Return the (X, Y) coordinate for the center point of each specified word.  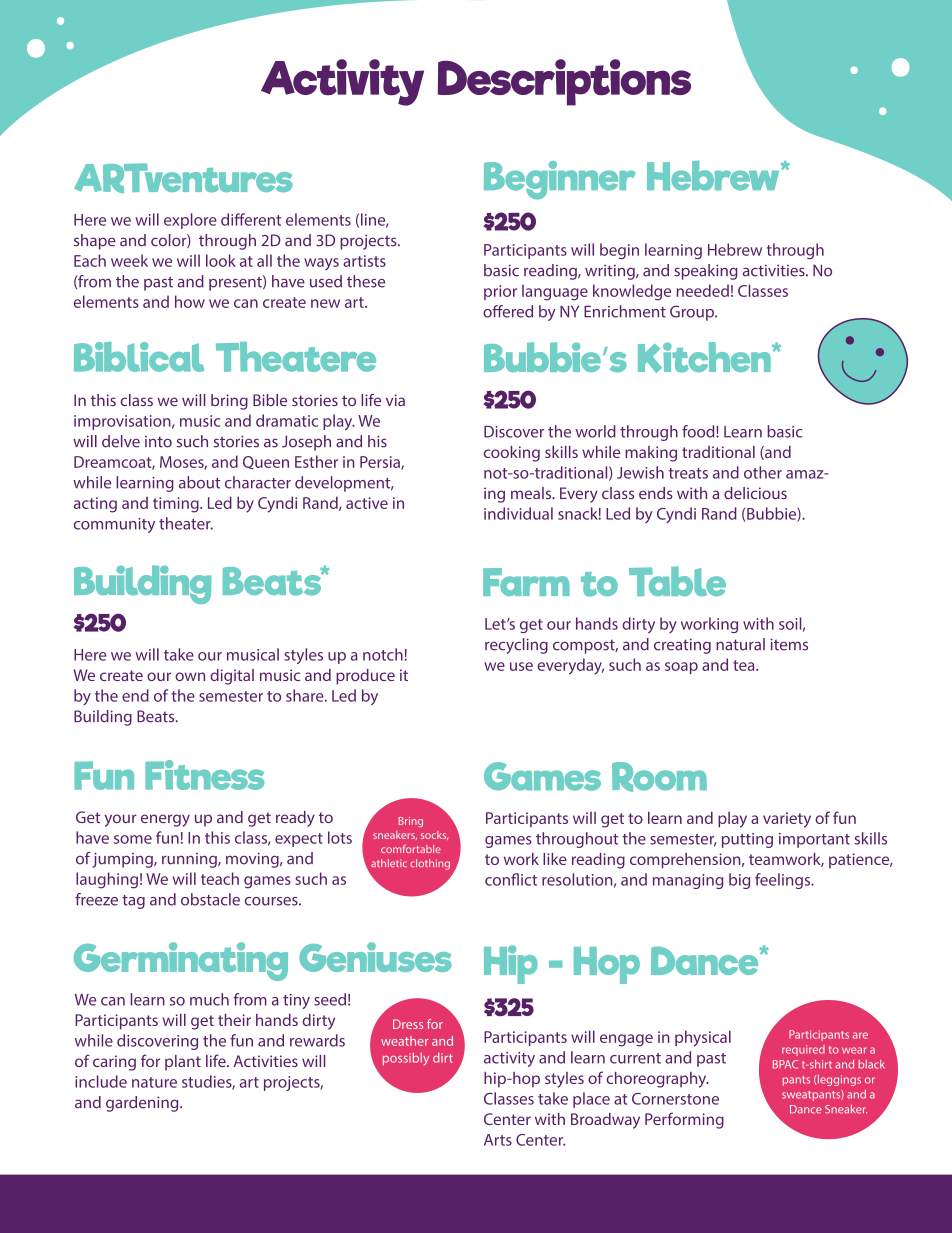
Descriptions (564, 82)
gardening (143, 1104)
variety (787, 820)
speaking (706, 272)
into (158, 442)
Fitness (204, 775)
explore (190, 221)
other (763, 472)
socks (434, 835)
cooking (512, 454)
